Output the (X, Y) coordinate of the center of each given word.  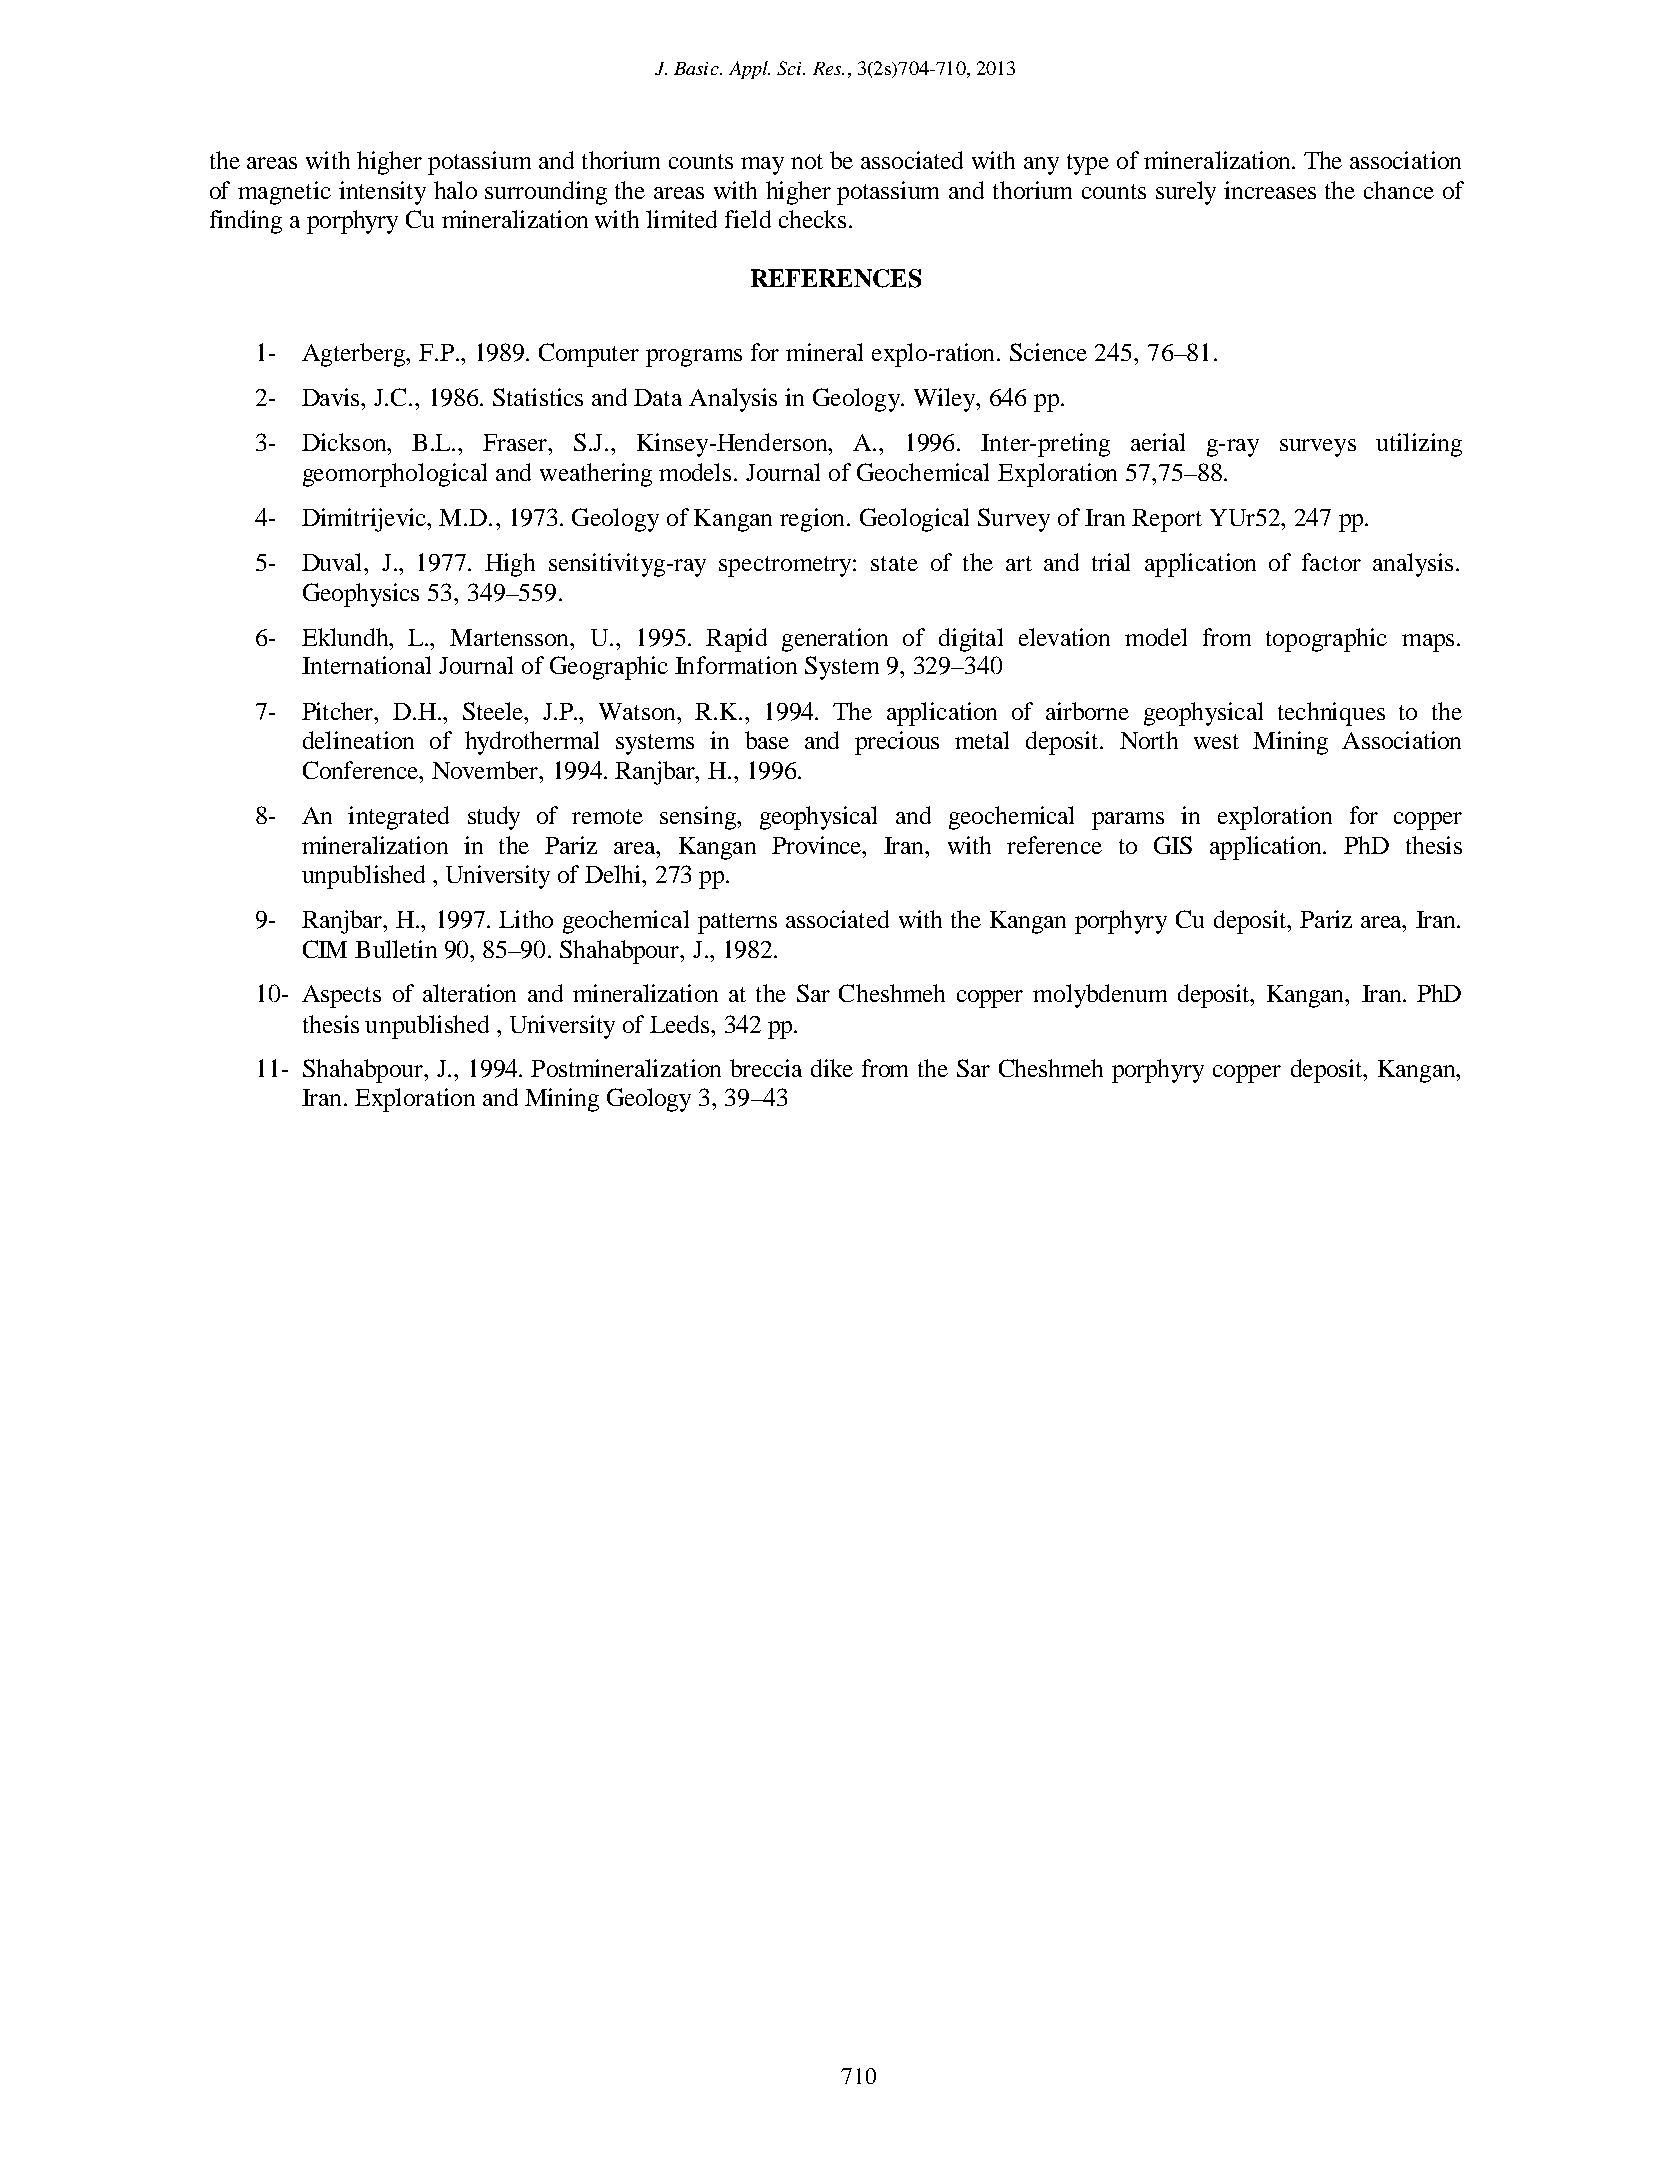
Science (1048, 352)
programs (694, 358)
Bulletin (396, 949)
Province (818, 845)
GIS (1173, 845)
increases (1270, 190)
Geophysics (361, 595)
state (894, 563)
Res (828, 68)
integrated (398, 818)
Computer (589, 355)
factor (1331, 562)
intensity (382, 193)
